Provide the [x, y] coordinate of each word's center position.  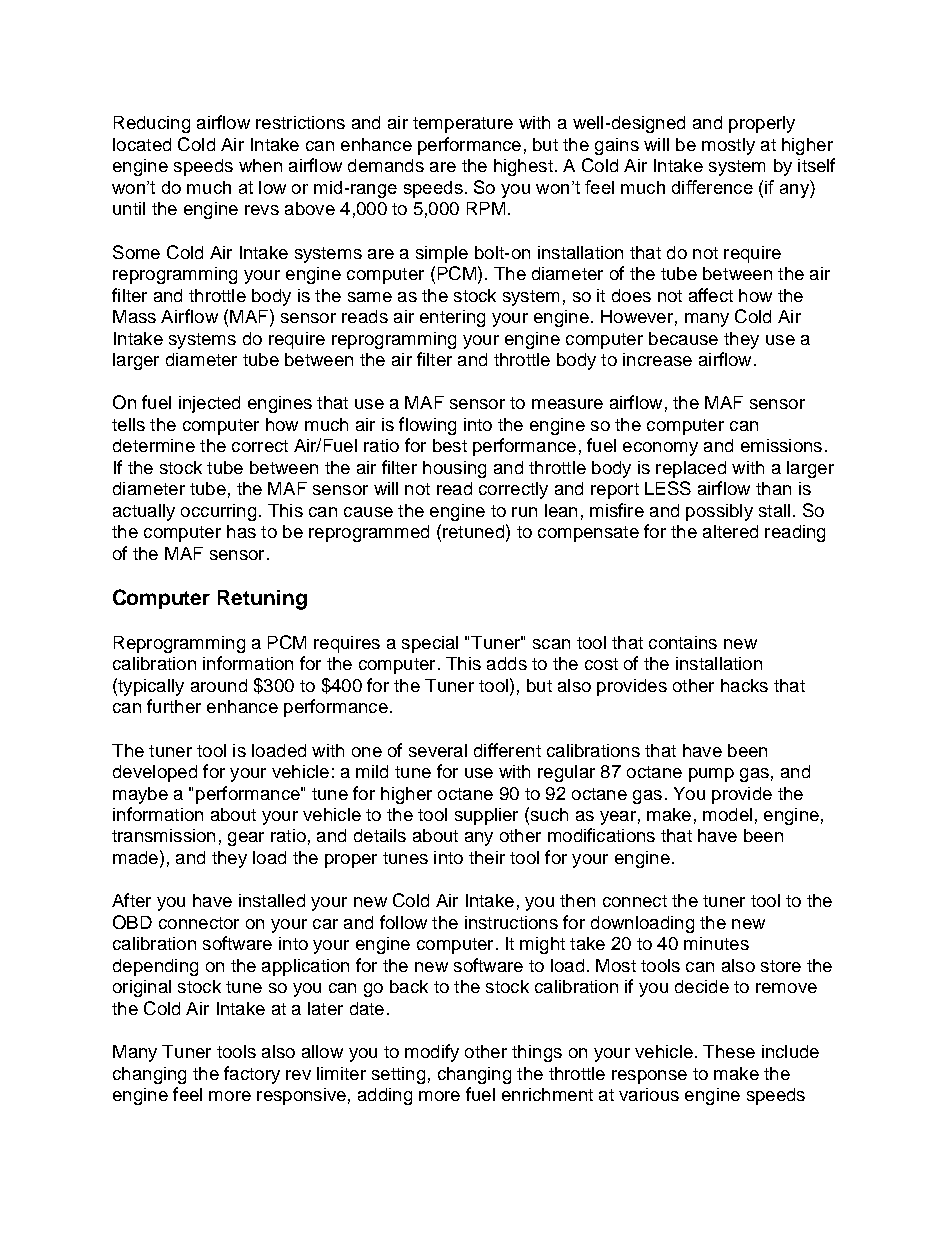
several [438, 750]
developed [155, 773]
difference [712, 187]
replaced [691, 469]
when [260, 165]
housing [454, 469]
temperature [463, 125]
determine [154, 445]
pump [711, 775]
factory [252, 1075]
